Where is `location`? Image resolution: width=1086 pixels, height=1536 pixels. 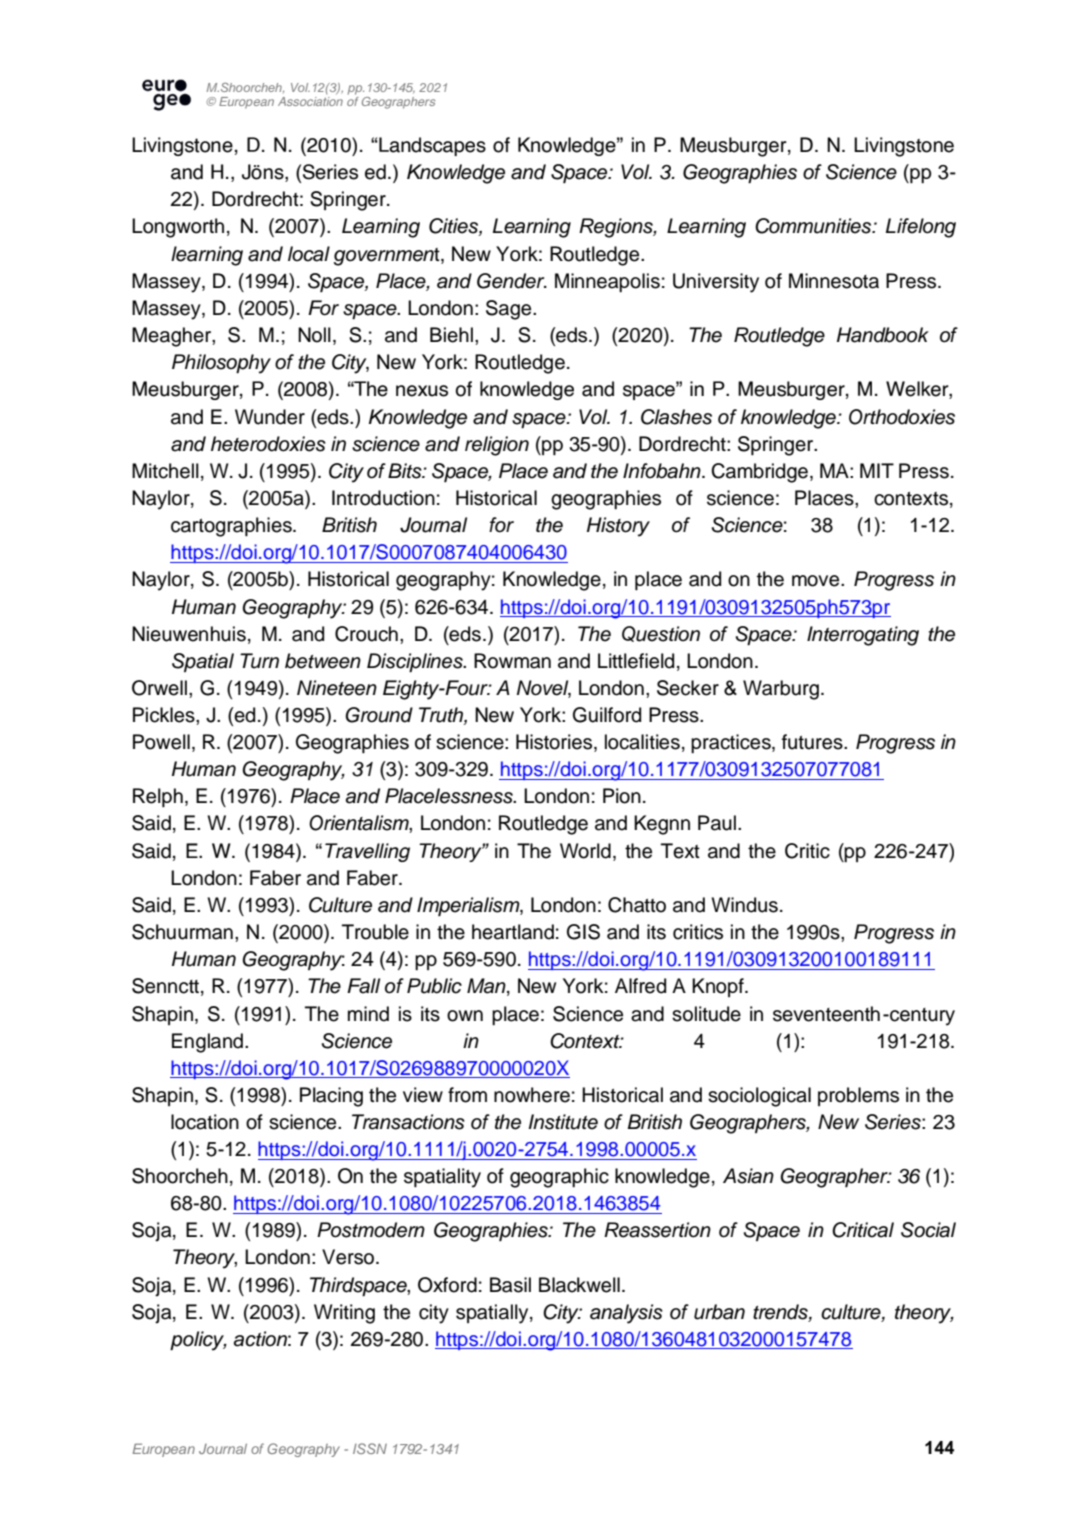
location is located at coordinates (205, 1122).
